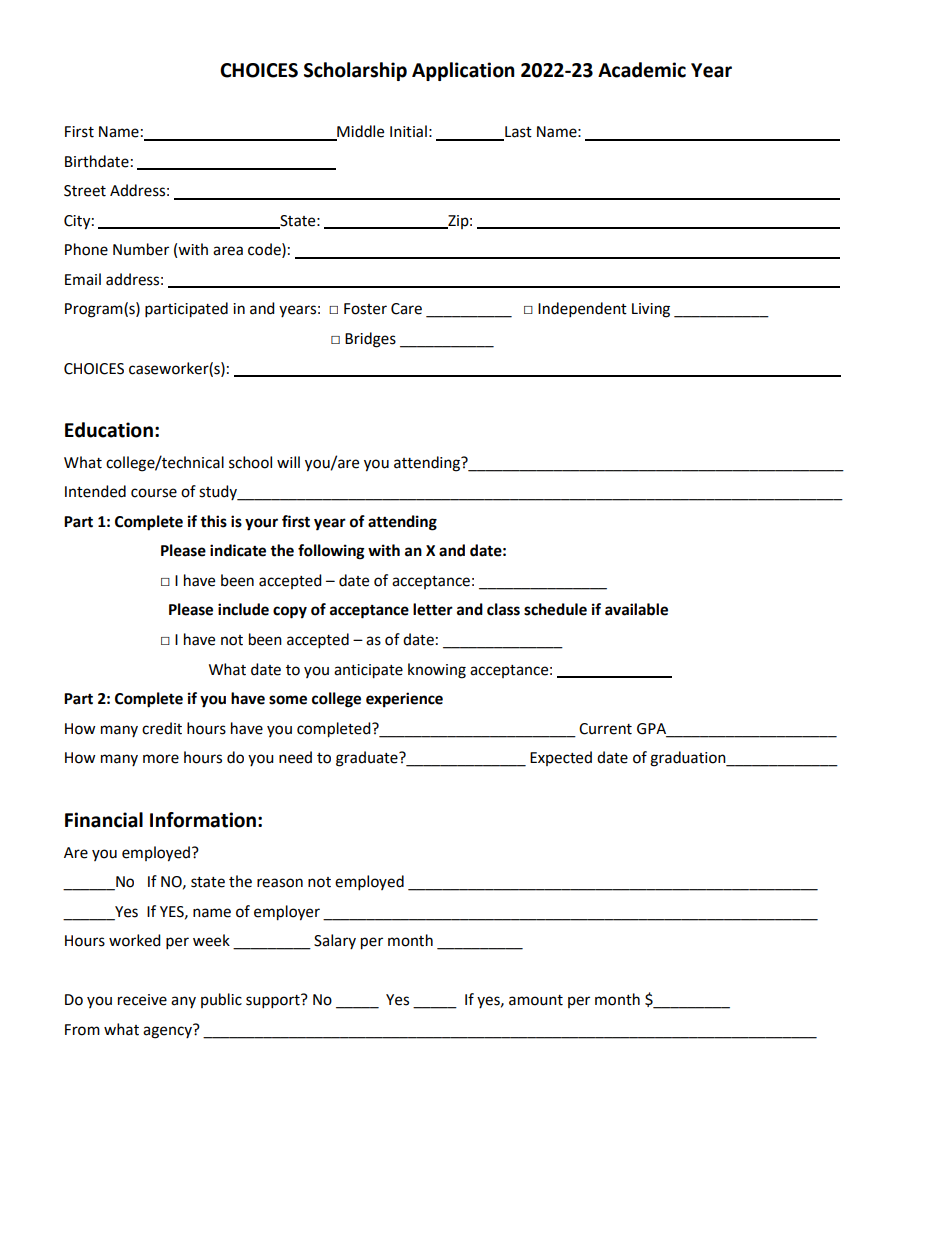 This image has height=1233, width=952. What do you see at coordinates (335, 941) in the image?
I see `Salary` at bounding box center [335, 941].
